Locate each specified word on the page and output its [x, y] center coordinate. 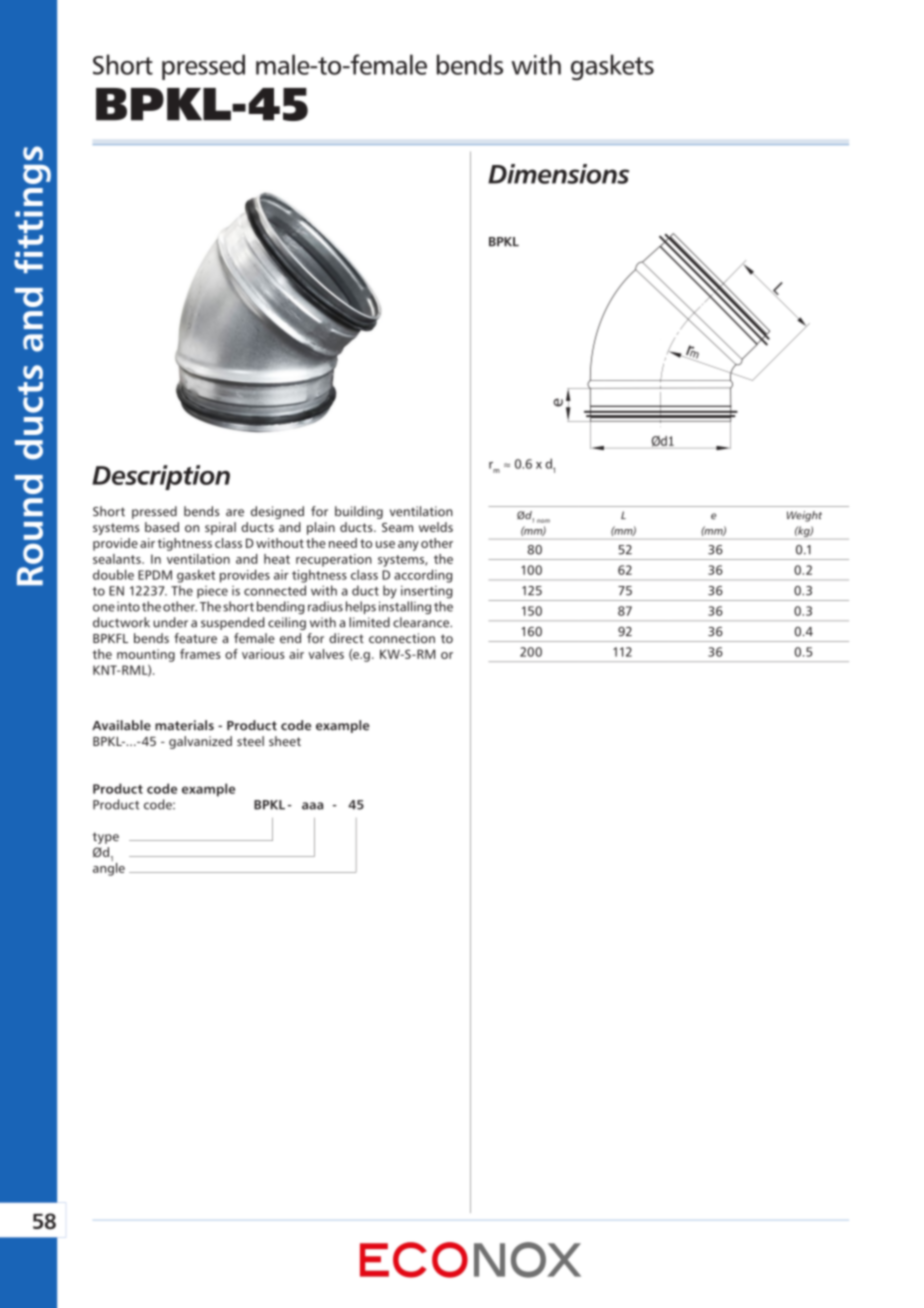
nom [543, 521]
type [106, 838]
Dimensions [558, 174]
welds [436, 527]
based [162, 527]
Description [161, 477]
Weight [804, 516]
